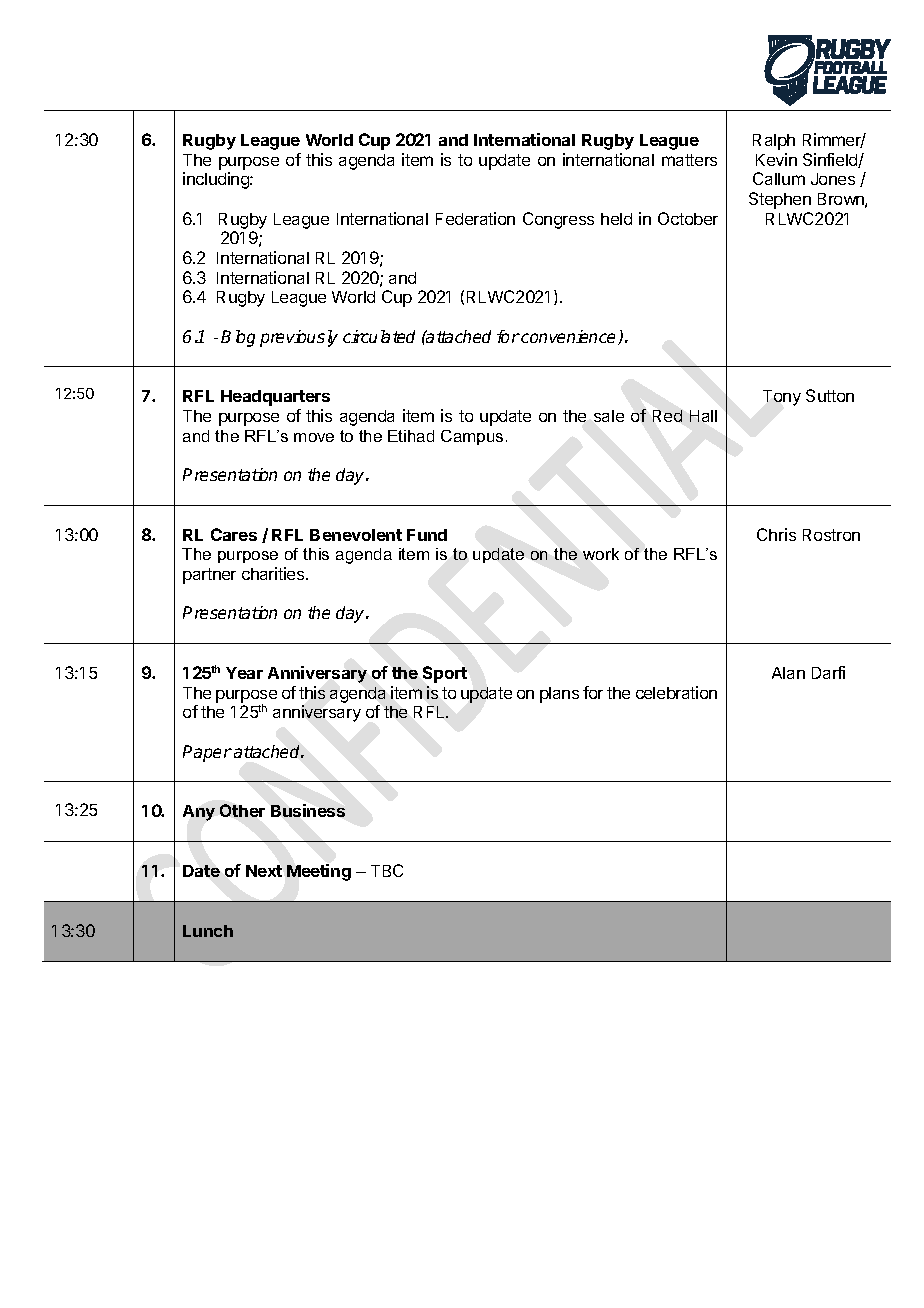  I want to click on including, so click(217, 180).
